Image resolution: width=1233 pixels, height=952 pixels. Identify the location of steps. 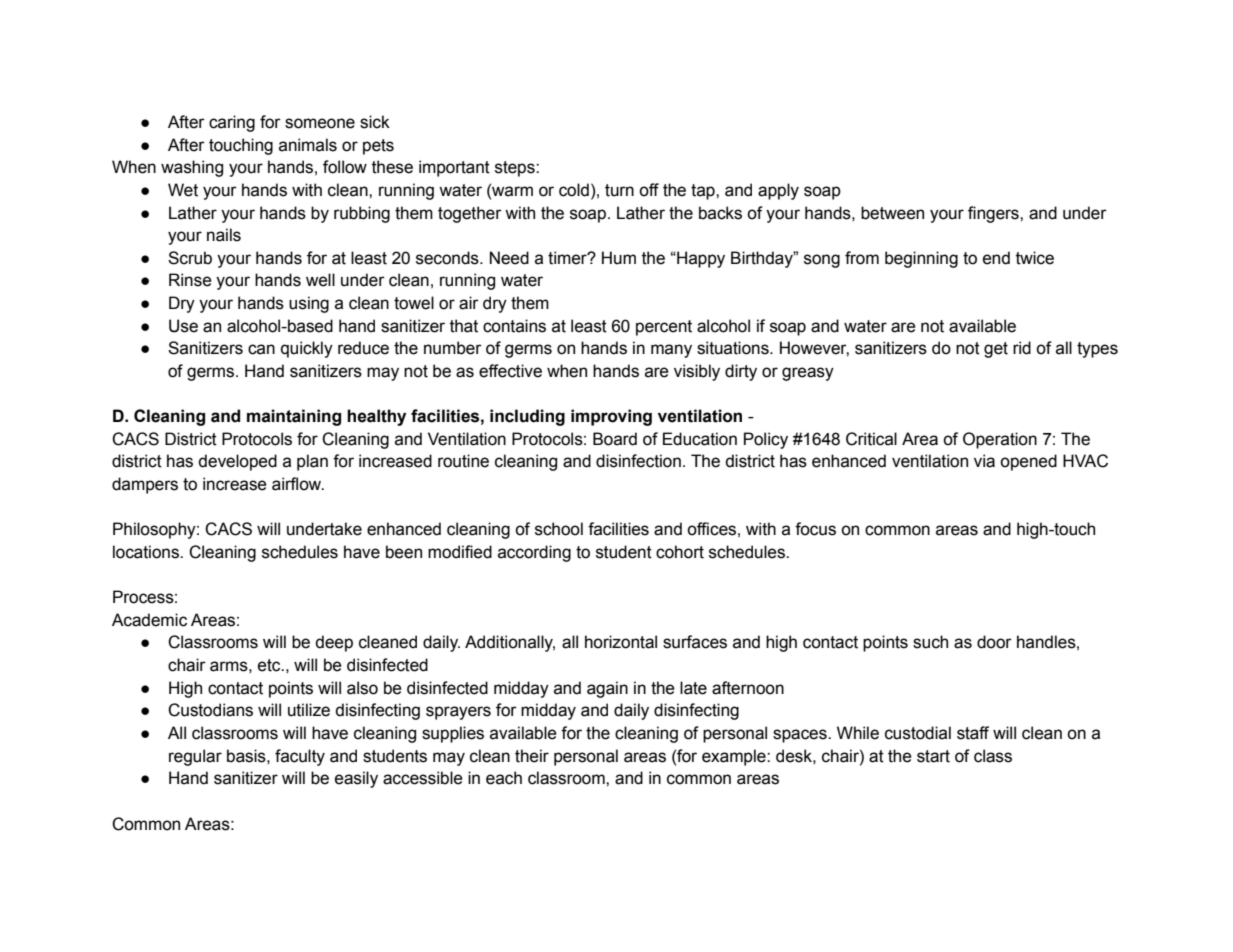
(516, 169).
